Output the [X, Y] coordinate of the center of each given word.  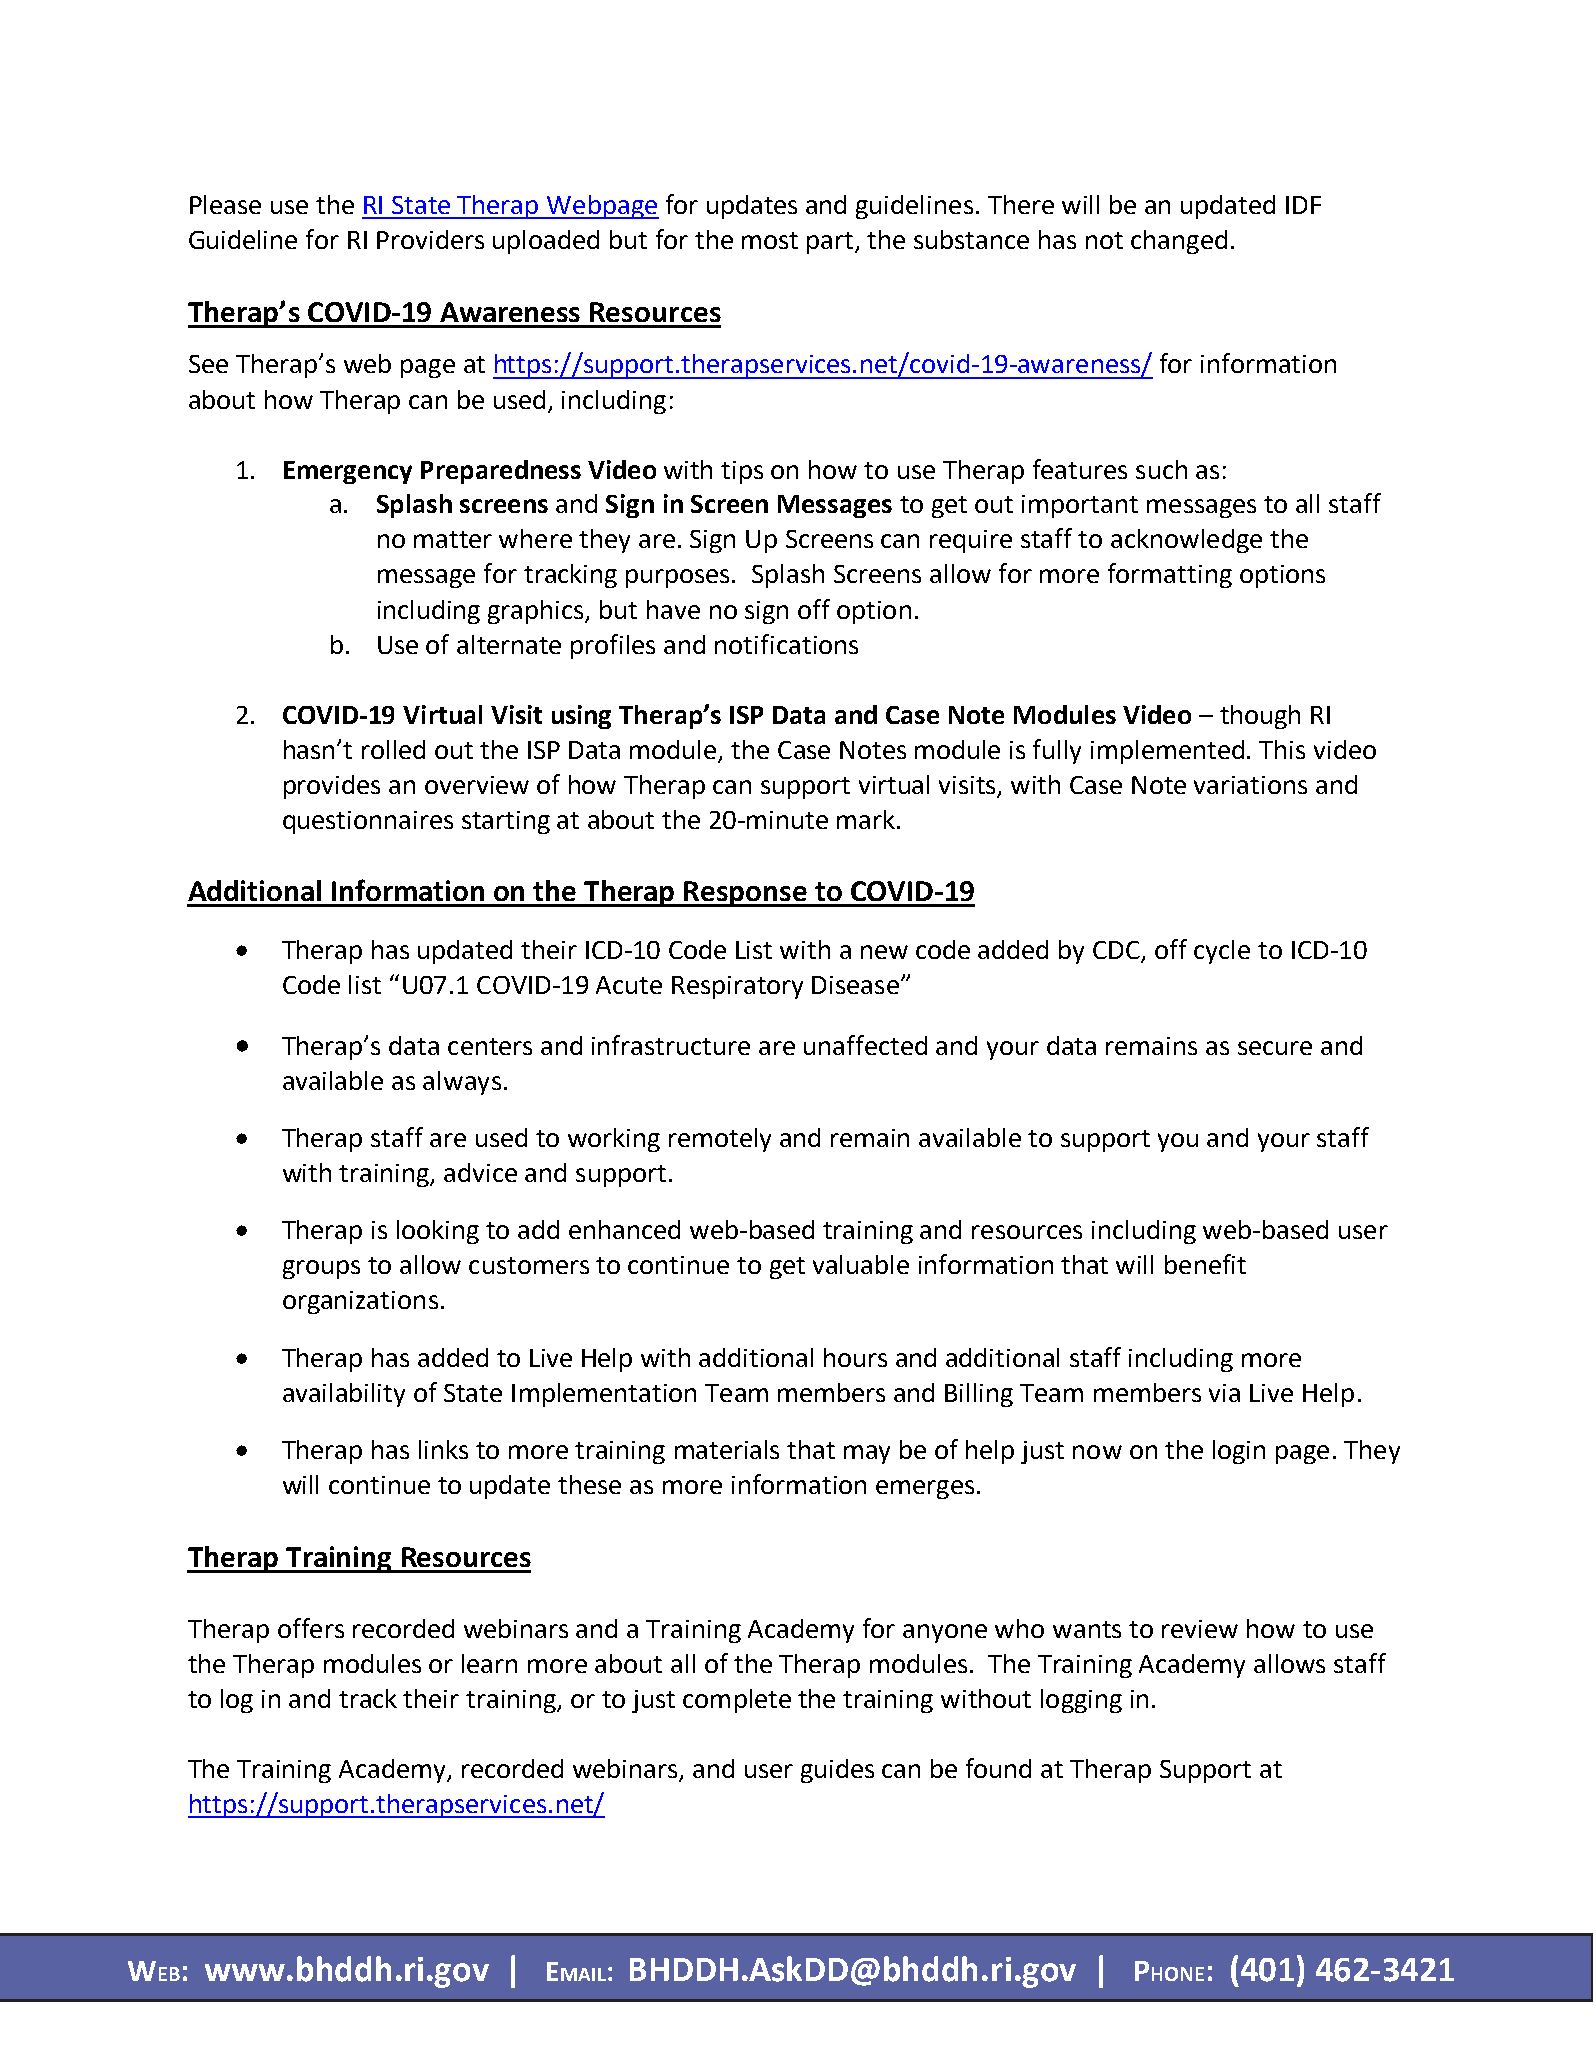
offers [311, 1628]
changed [1179, 242]
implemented [1167, 752]
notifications [786, 644]
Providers [430, 239]
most [770, 240]
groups [321, 1269]
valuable [861, 1264]
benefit [1205, 1264]
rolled [393, 749]
